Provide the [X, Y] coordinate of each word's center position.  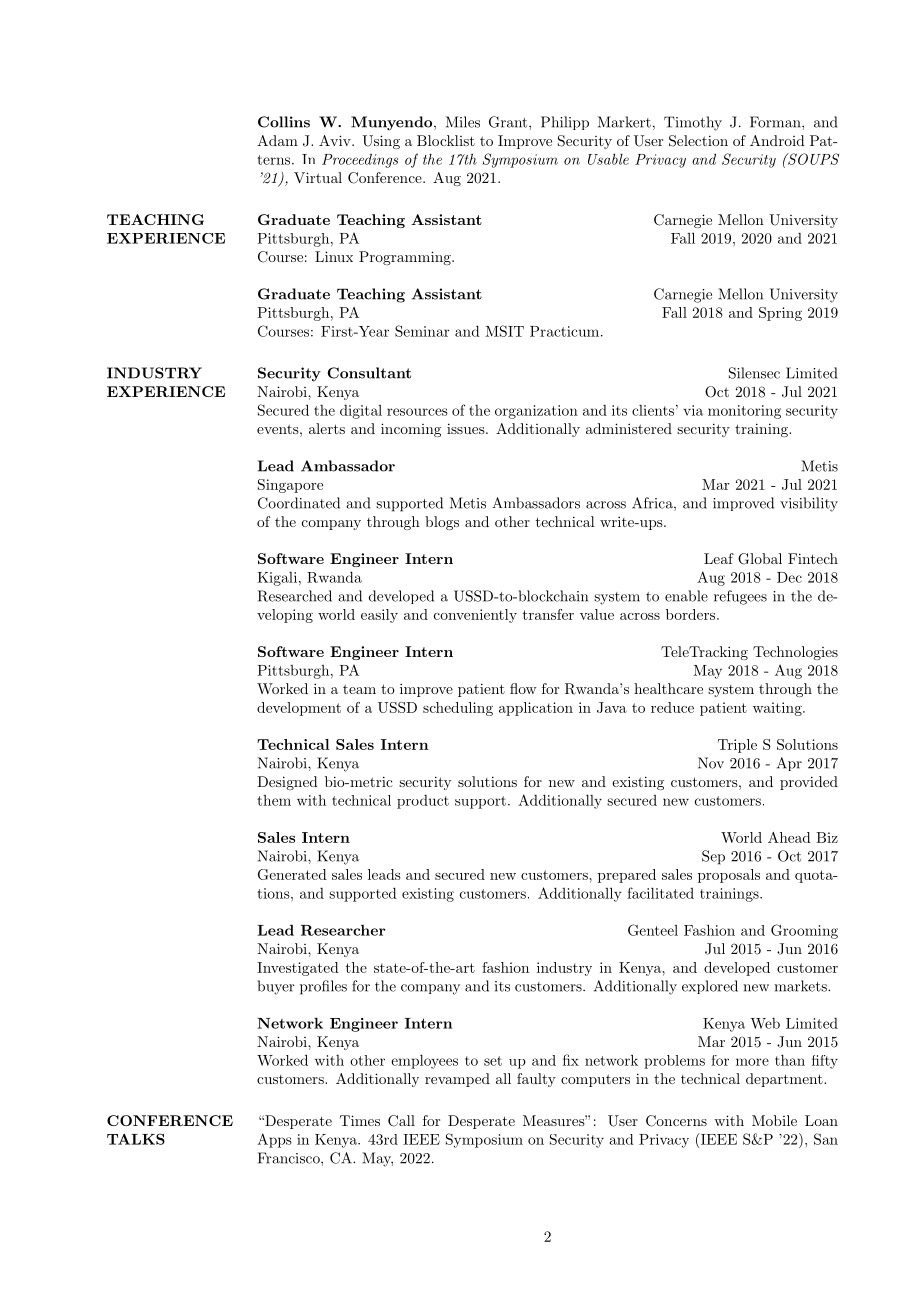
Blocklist [446, 140]
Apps [274, 1140]
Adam [277, 140]
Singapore [290, 486]
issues [466, 428]
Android [777, 140]
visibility [809, 504]
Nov [711, 763]
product [423, 802]
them [274, 800]
